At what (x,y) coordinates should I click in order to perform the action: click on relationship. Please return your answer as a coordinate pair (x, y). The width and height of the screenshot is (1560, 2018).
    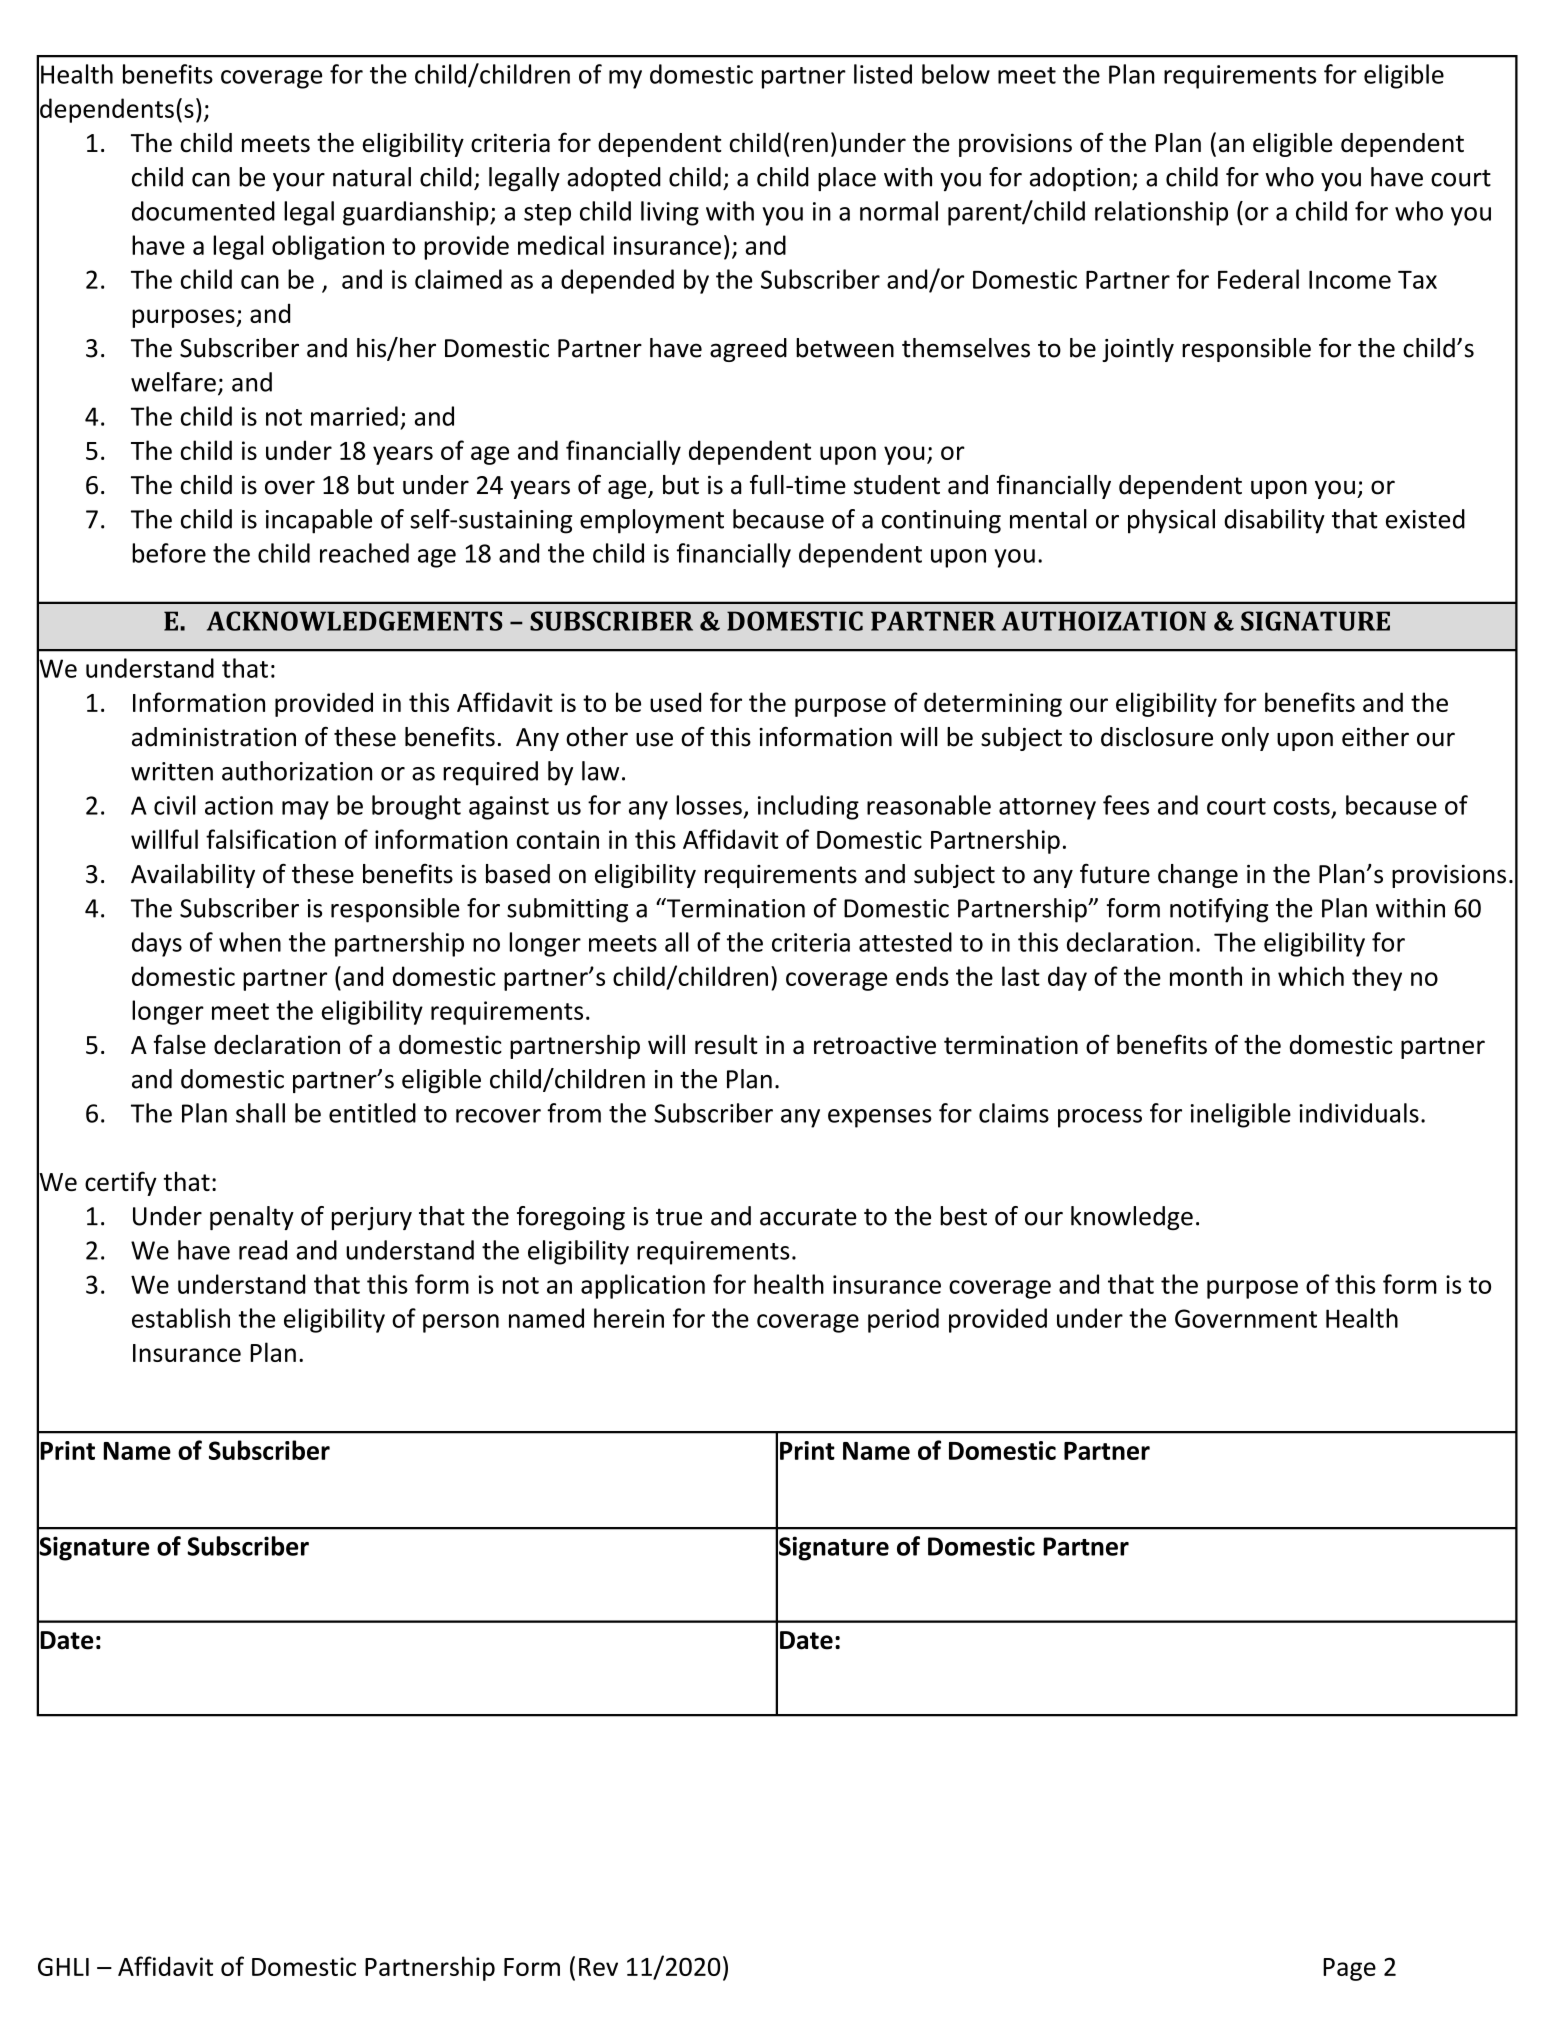
    Looking at the image, I should click on (1161, 213).
